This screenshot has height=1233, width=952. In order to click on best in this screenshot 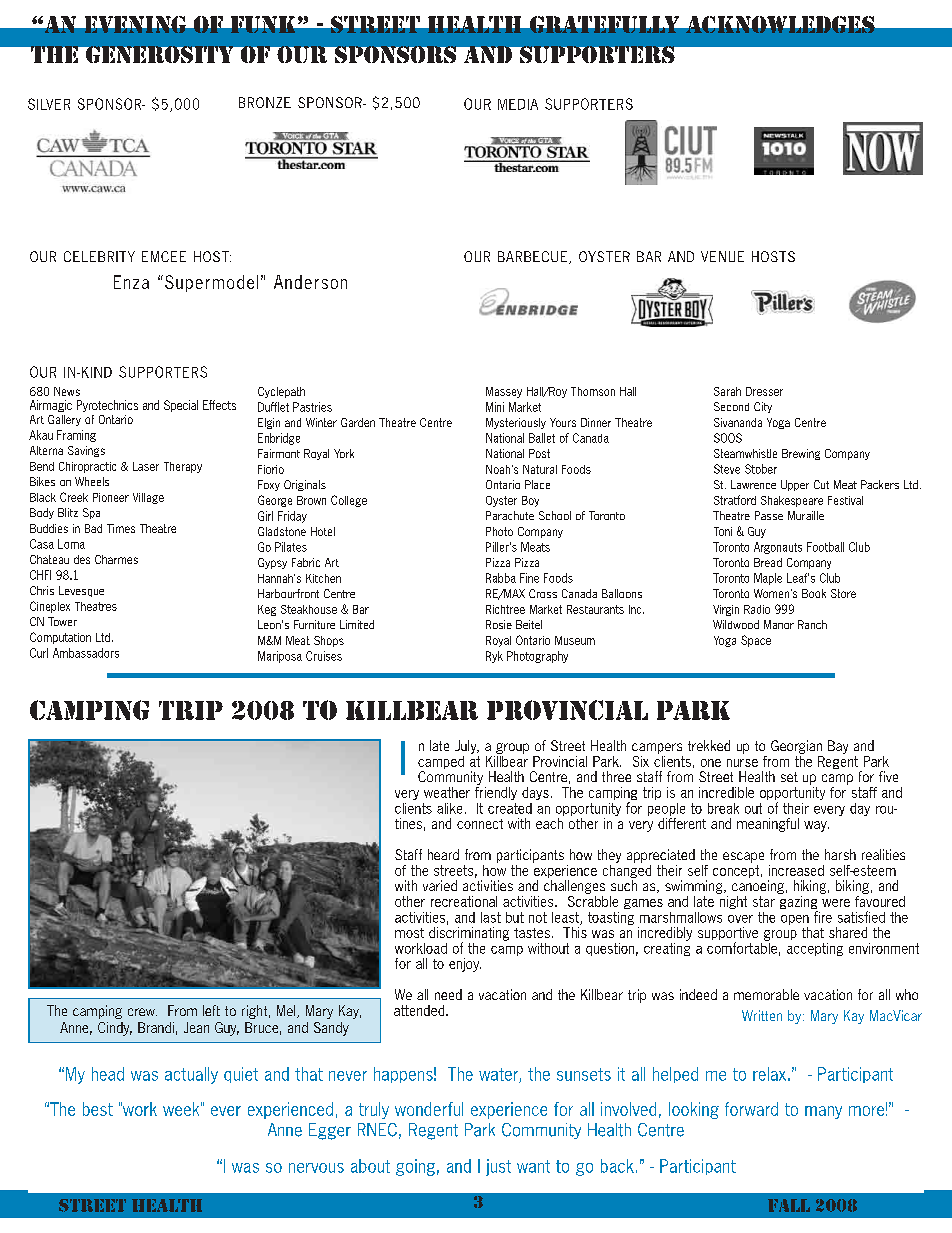, I will do `click(98, 1109)`.
